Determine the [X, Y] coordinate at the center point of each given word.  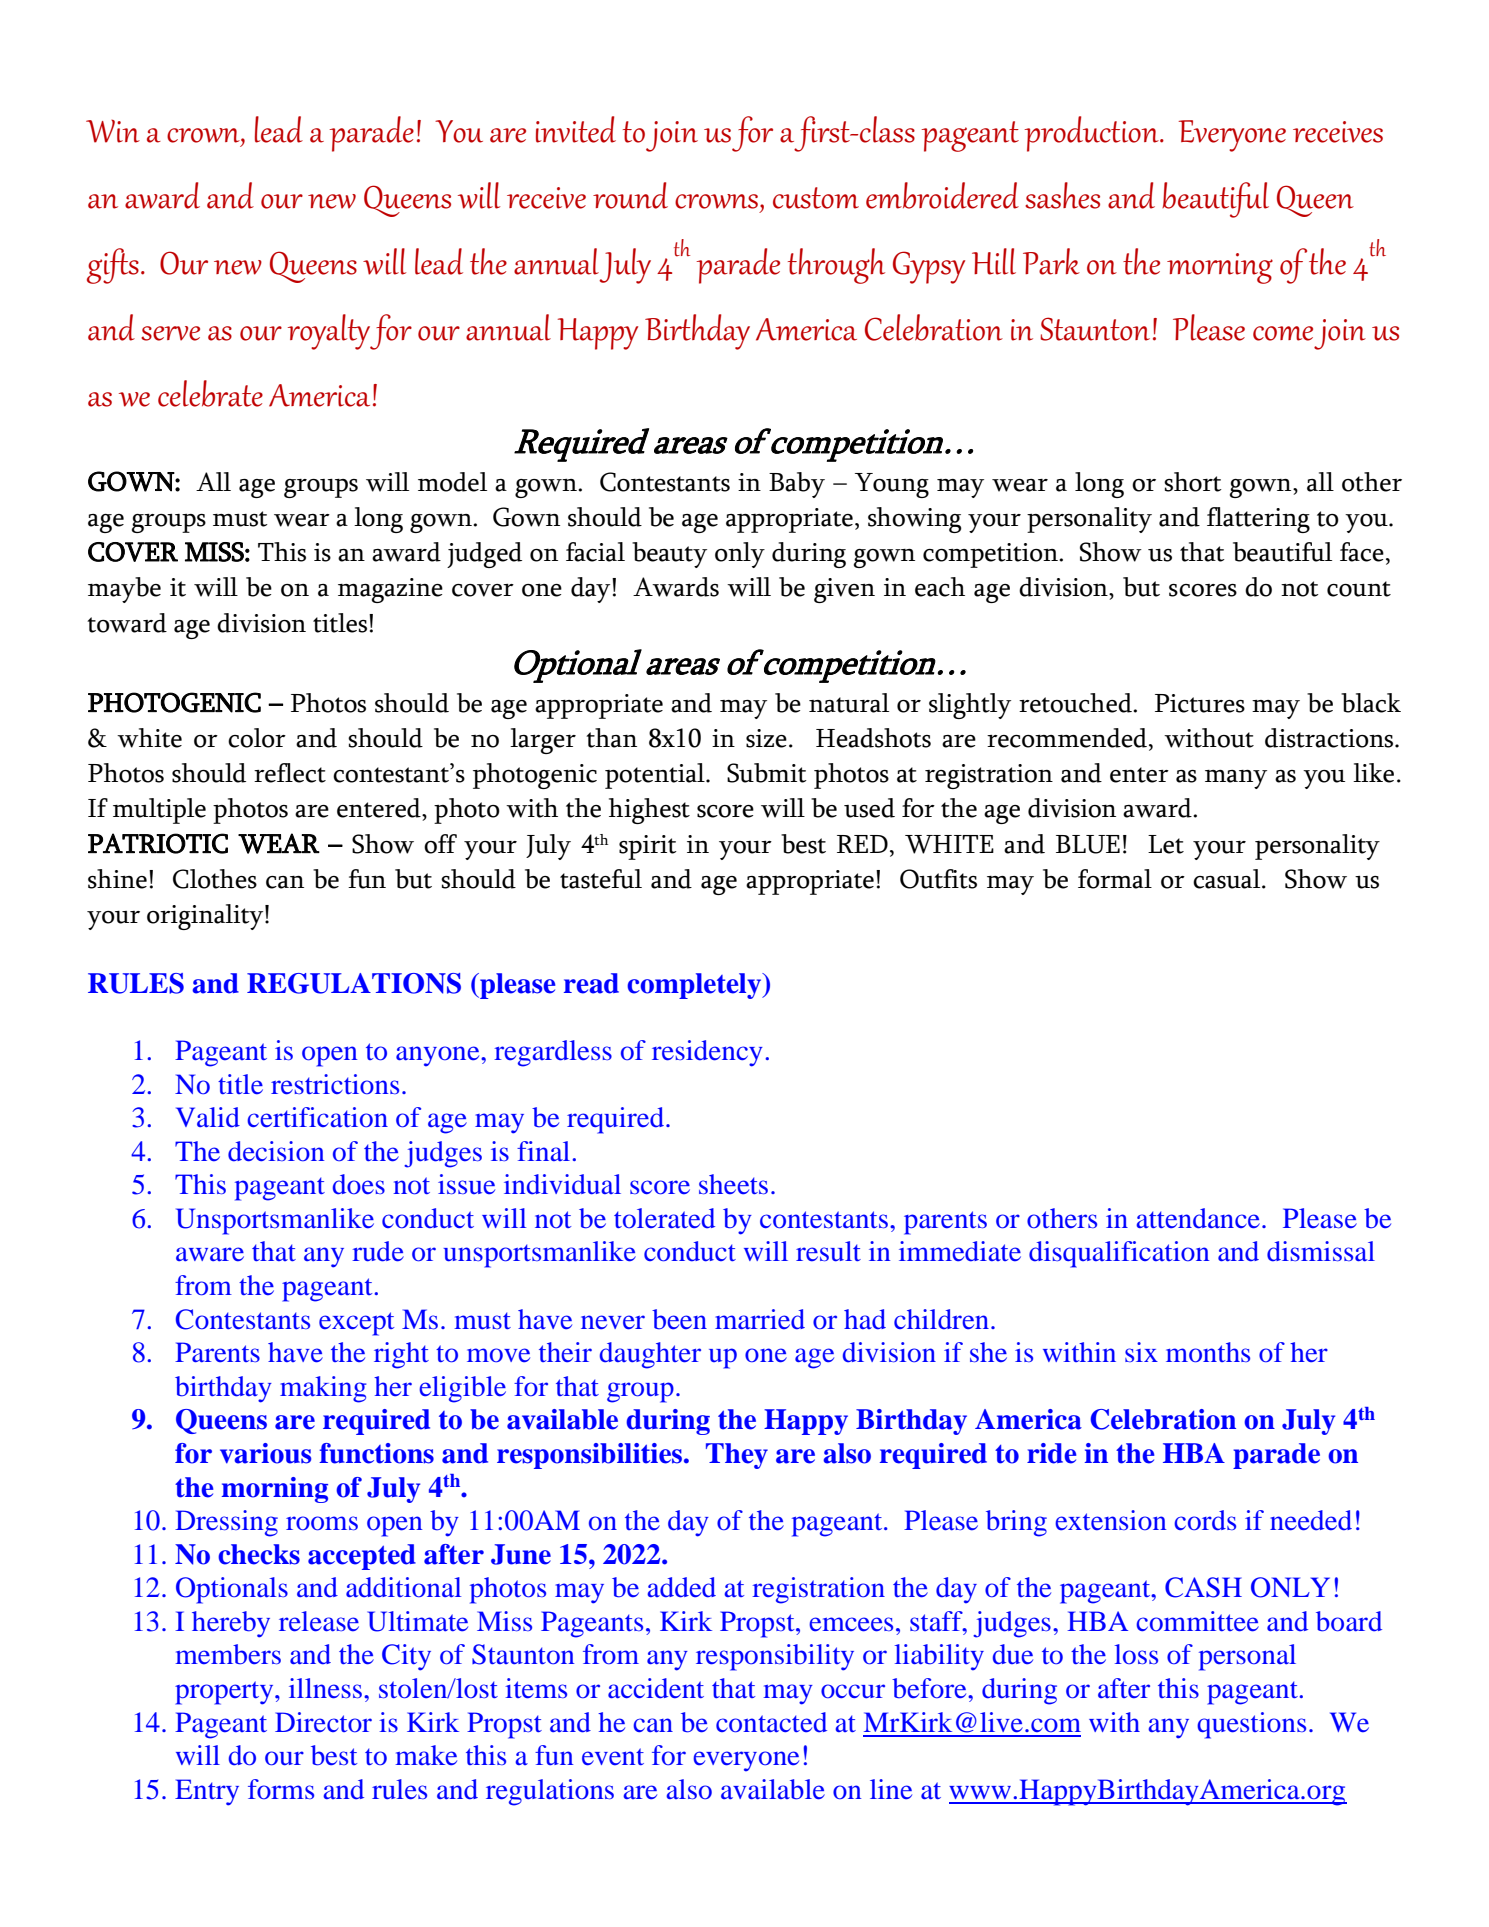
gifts [113, 266]
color [257, 738]
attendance [1198, 1218]
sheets [733, 1184]
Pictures [1200, 703]
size [766, 738]
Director [323, 1722]
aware [210, 1254]
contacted [771, 1722]
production [1093, 134]
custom [816, 198]
